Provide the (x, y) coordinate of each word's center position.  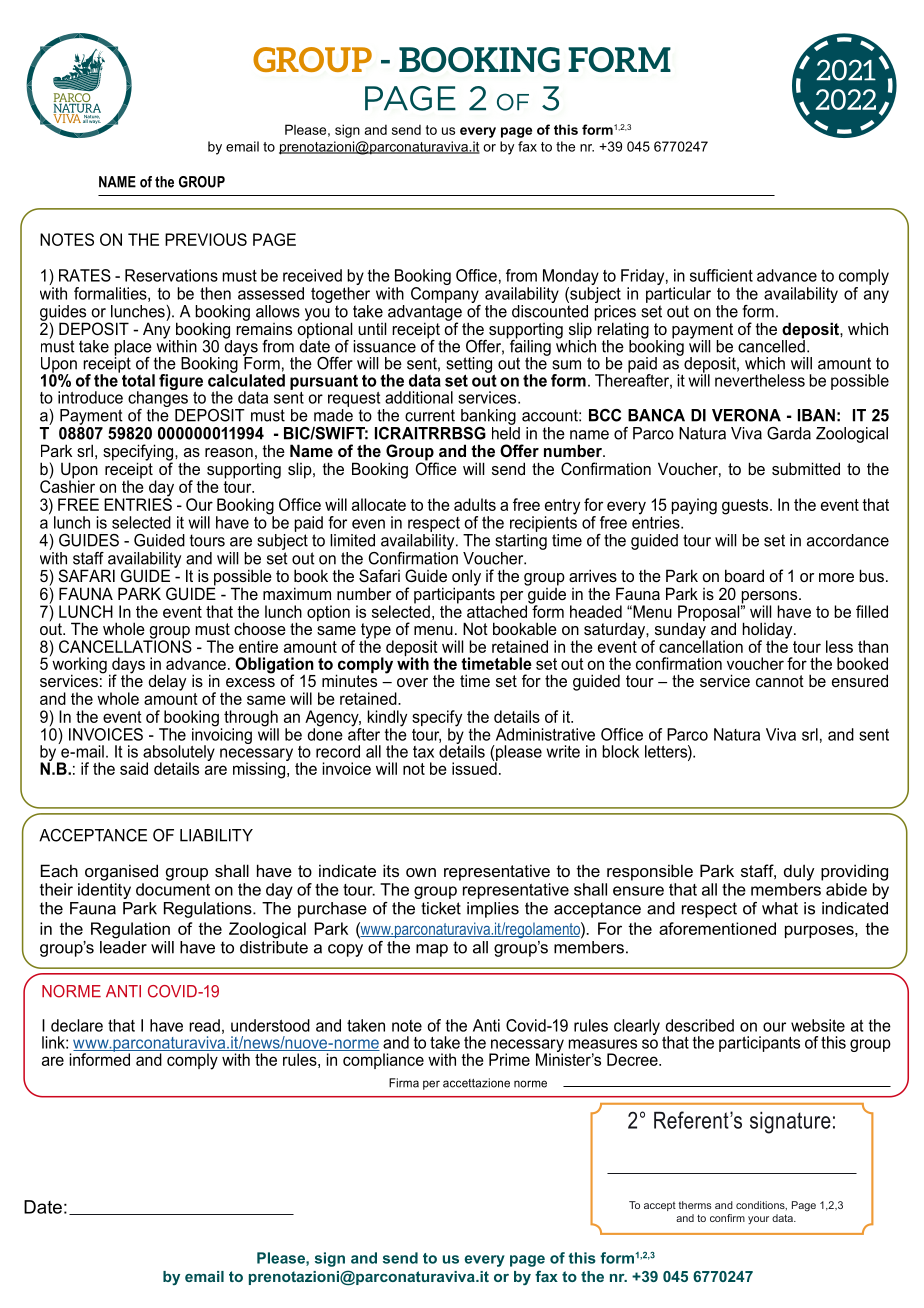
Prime (509, 1059)
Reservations (171, 275)
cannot (780, 681)
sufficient (721, 275)
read (204, 1025)
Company (445, 293)
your (758, 1220)
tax (423, 752)
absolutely (179, 754)
